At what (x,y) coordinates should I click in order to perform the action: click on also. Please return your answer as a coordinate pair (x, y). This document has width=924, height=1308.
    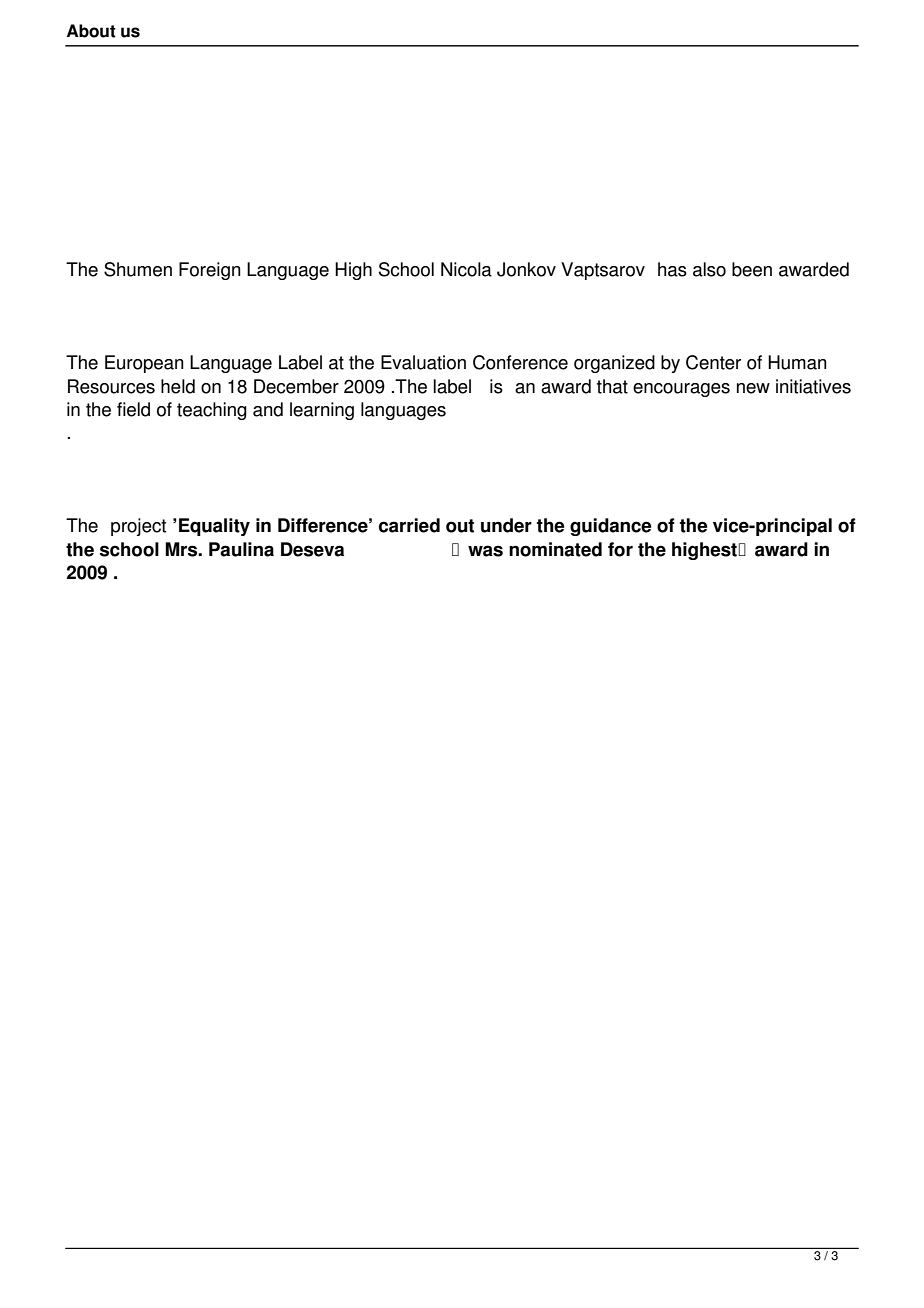
    Looking at the image, I should click on (709, 269).
